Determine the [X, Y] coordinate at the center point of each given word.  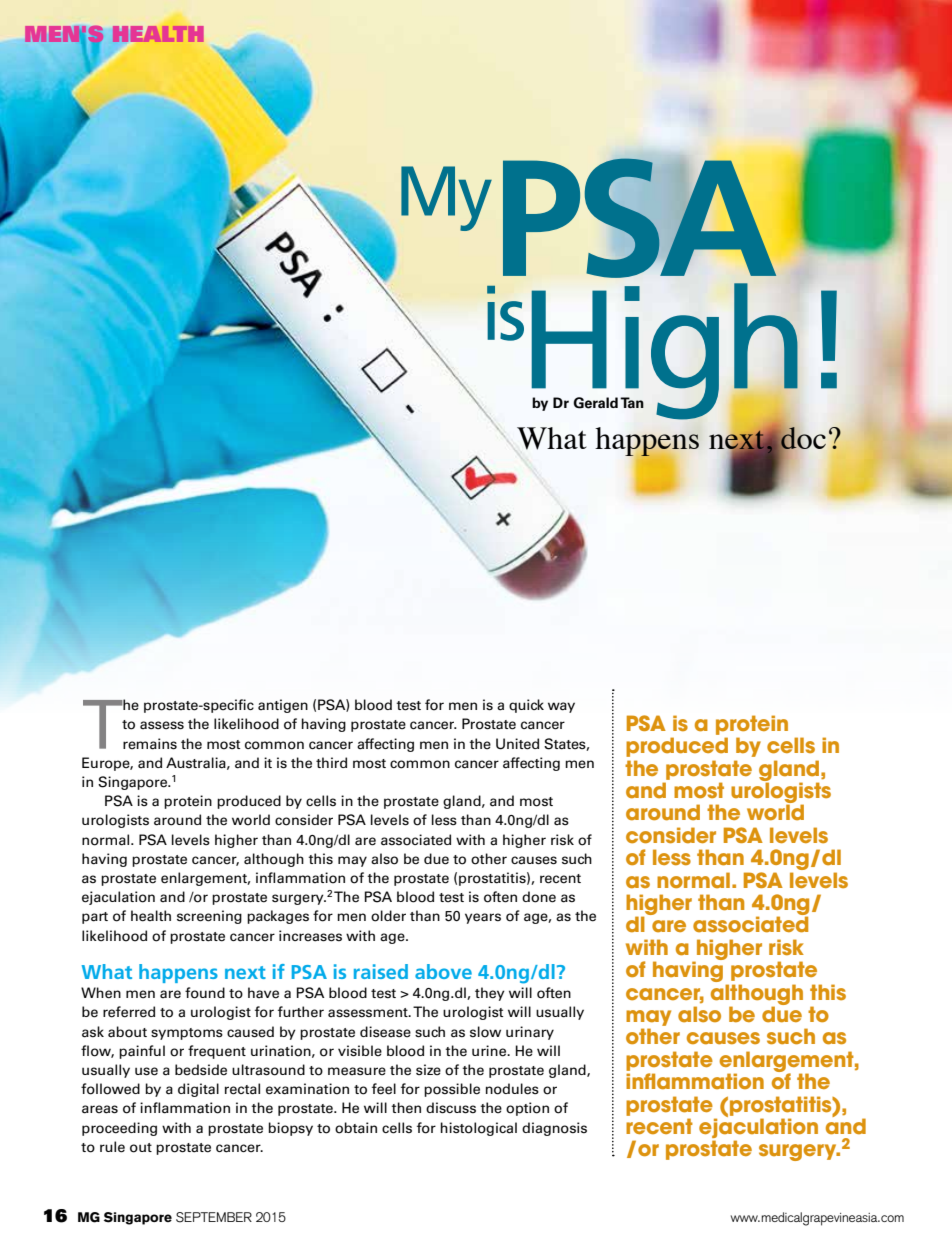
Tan [632, 402]
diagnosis [554, 1129]
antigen [283, 706]
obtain [356, 1128]
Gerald [595, 403]
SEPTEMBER [214, 1217]
